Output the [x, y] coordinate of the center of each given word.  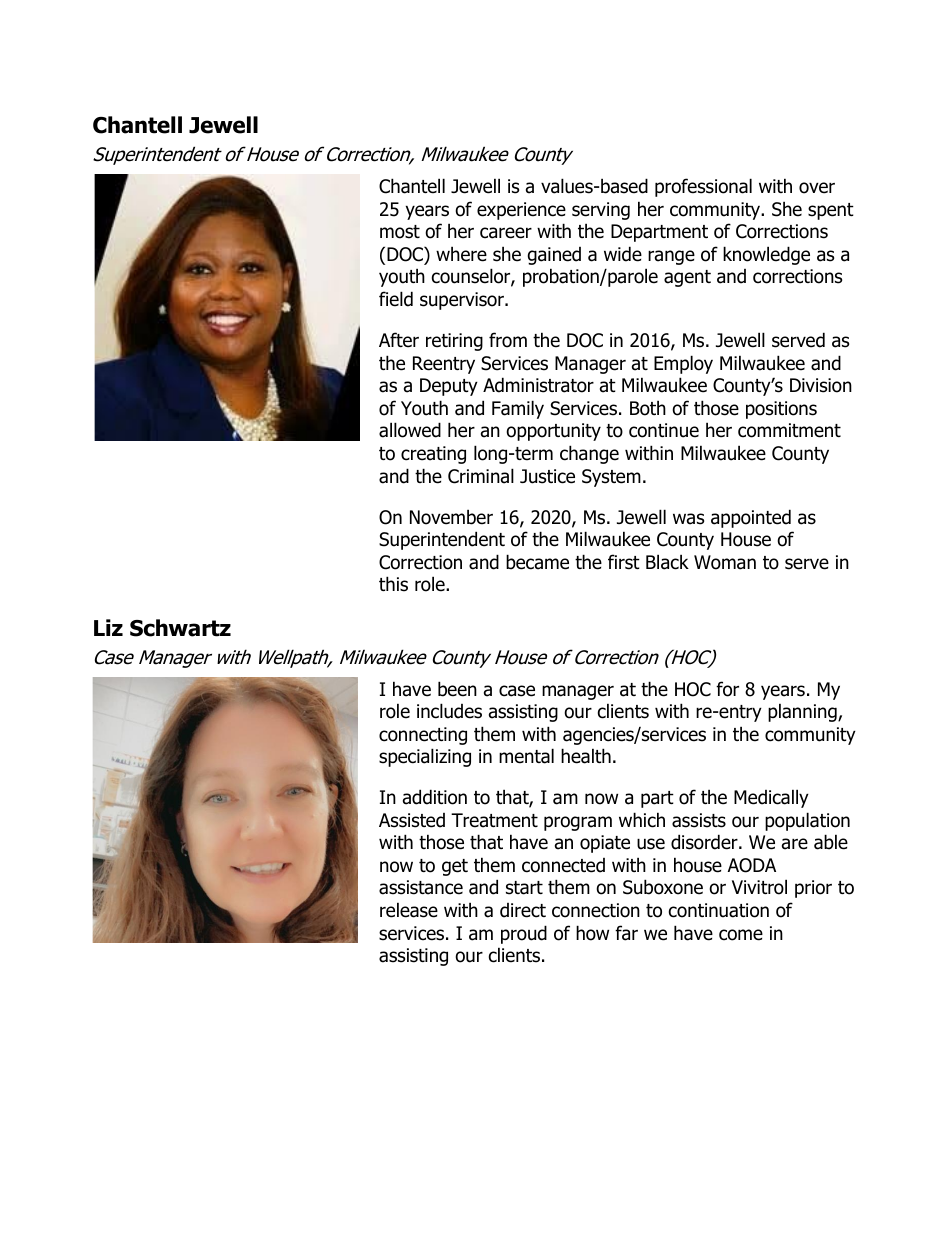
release [409, 910]
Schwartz [180, 628]
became [537, 562]
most [400, 232]
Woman [725, 562]
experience [521, 211]
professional [703, 187]
